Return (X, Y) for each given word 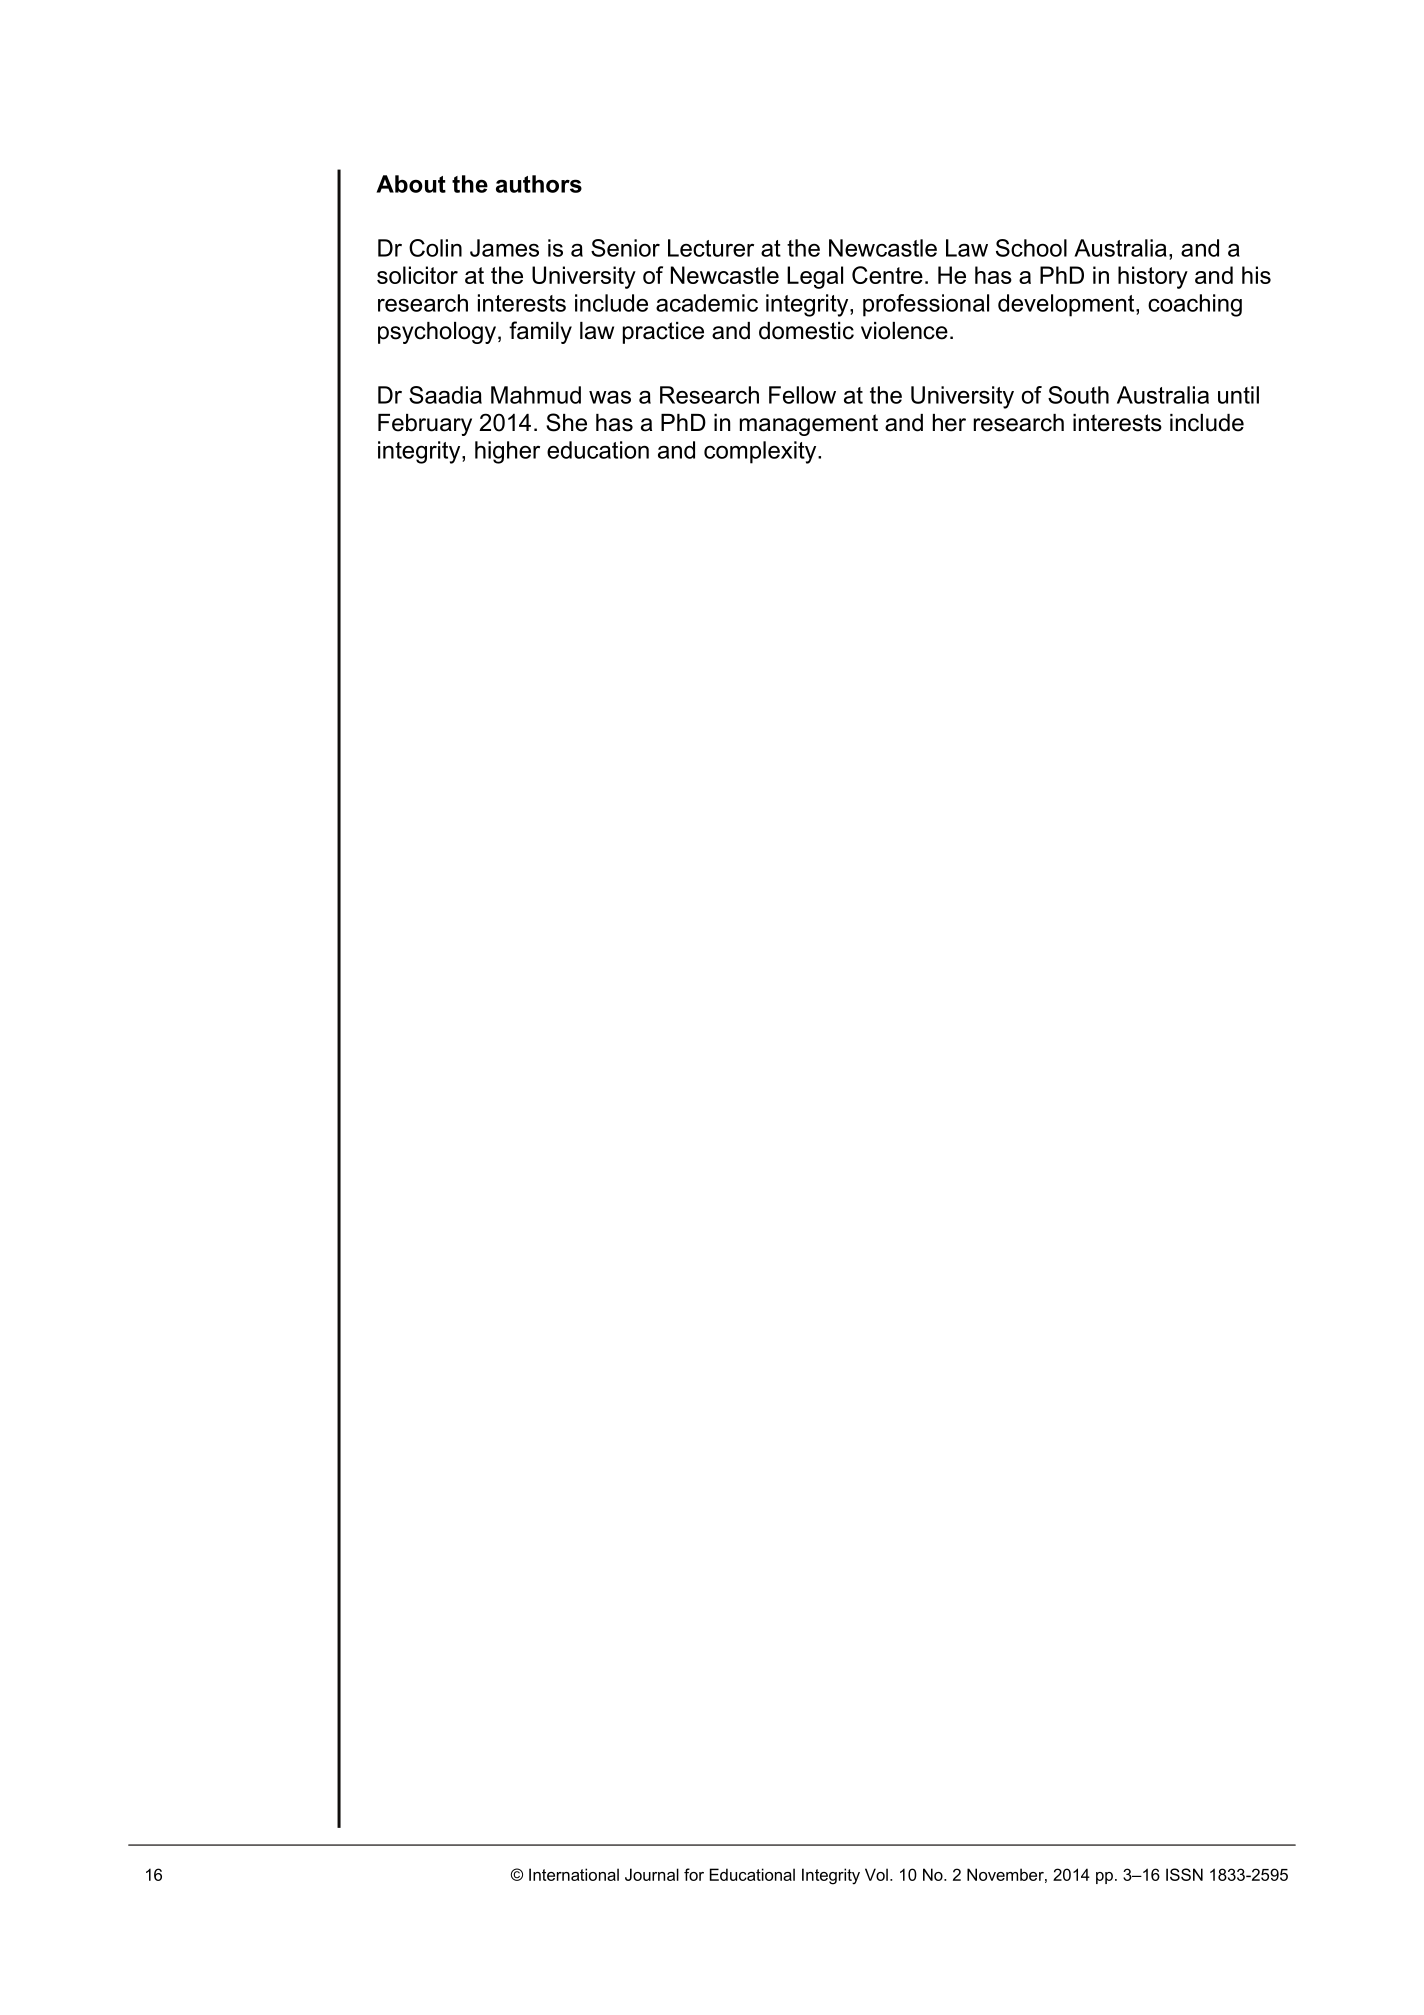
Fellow (802, 395)
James (504, 248)
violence (904, 331)
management (809, 425)
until (1238, 395)
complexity (761, 452)
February (425, 425)
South (1078, 395)
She (566, 422)
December (1005, 1874)
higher (507, 452)
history (1153, 277)
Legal (815, 277)
